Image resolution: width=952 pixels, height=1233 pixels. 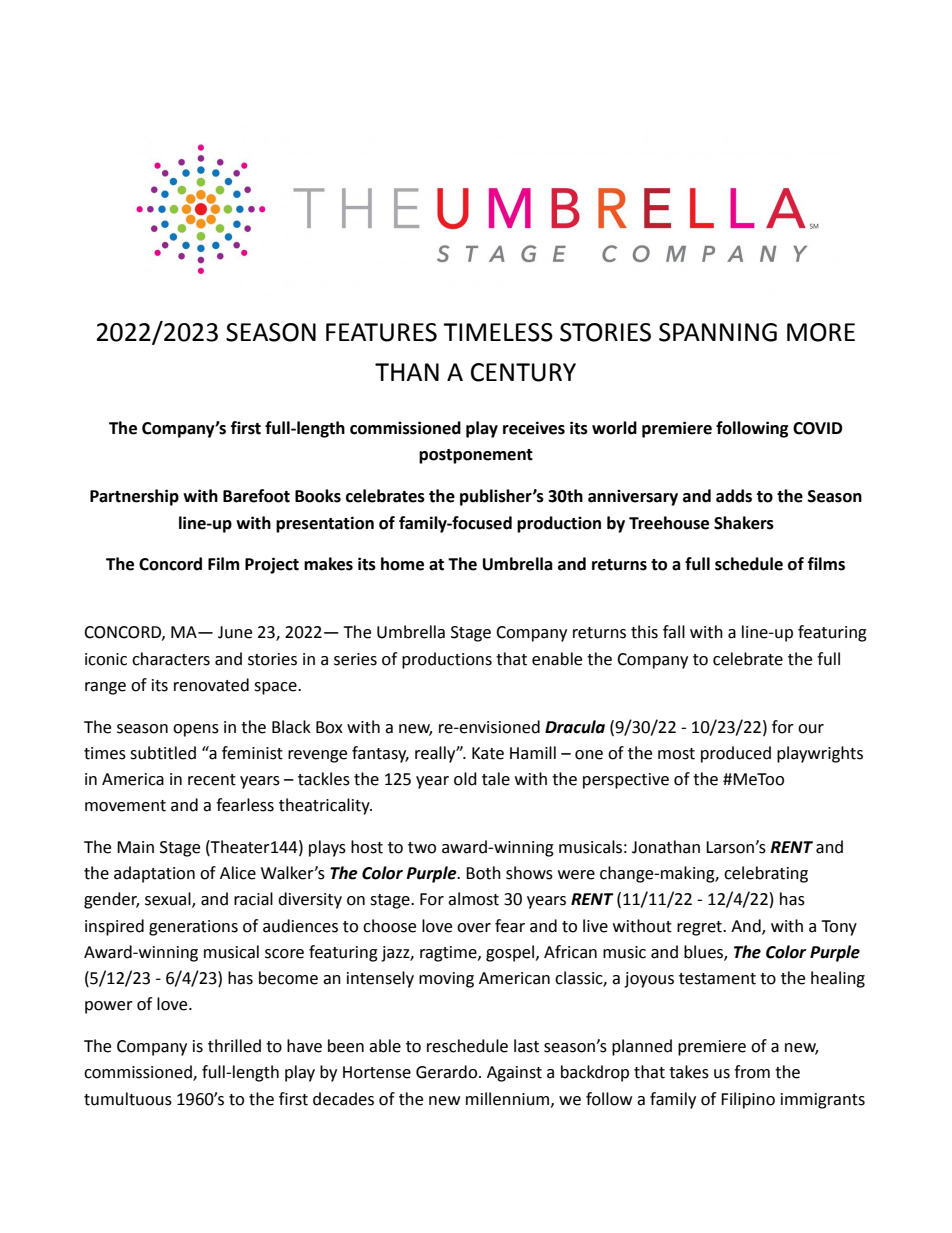 I want to click on TIMELESS, so click(x=498, y=332).
